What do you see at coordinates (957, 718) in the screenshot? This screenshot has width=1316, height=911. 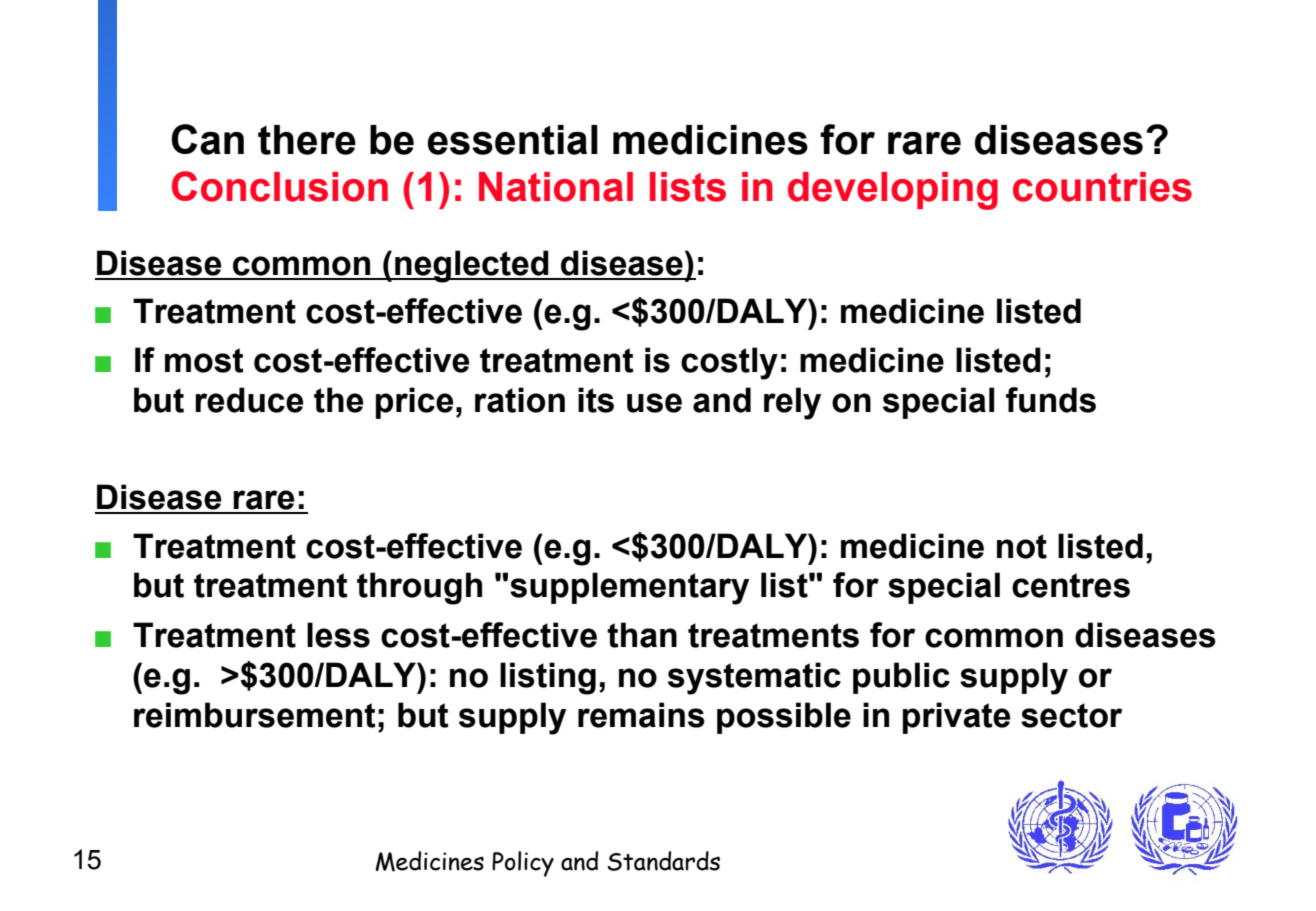 I see `private` at bounding box center [957, 718].
